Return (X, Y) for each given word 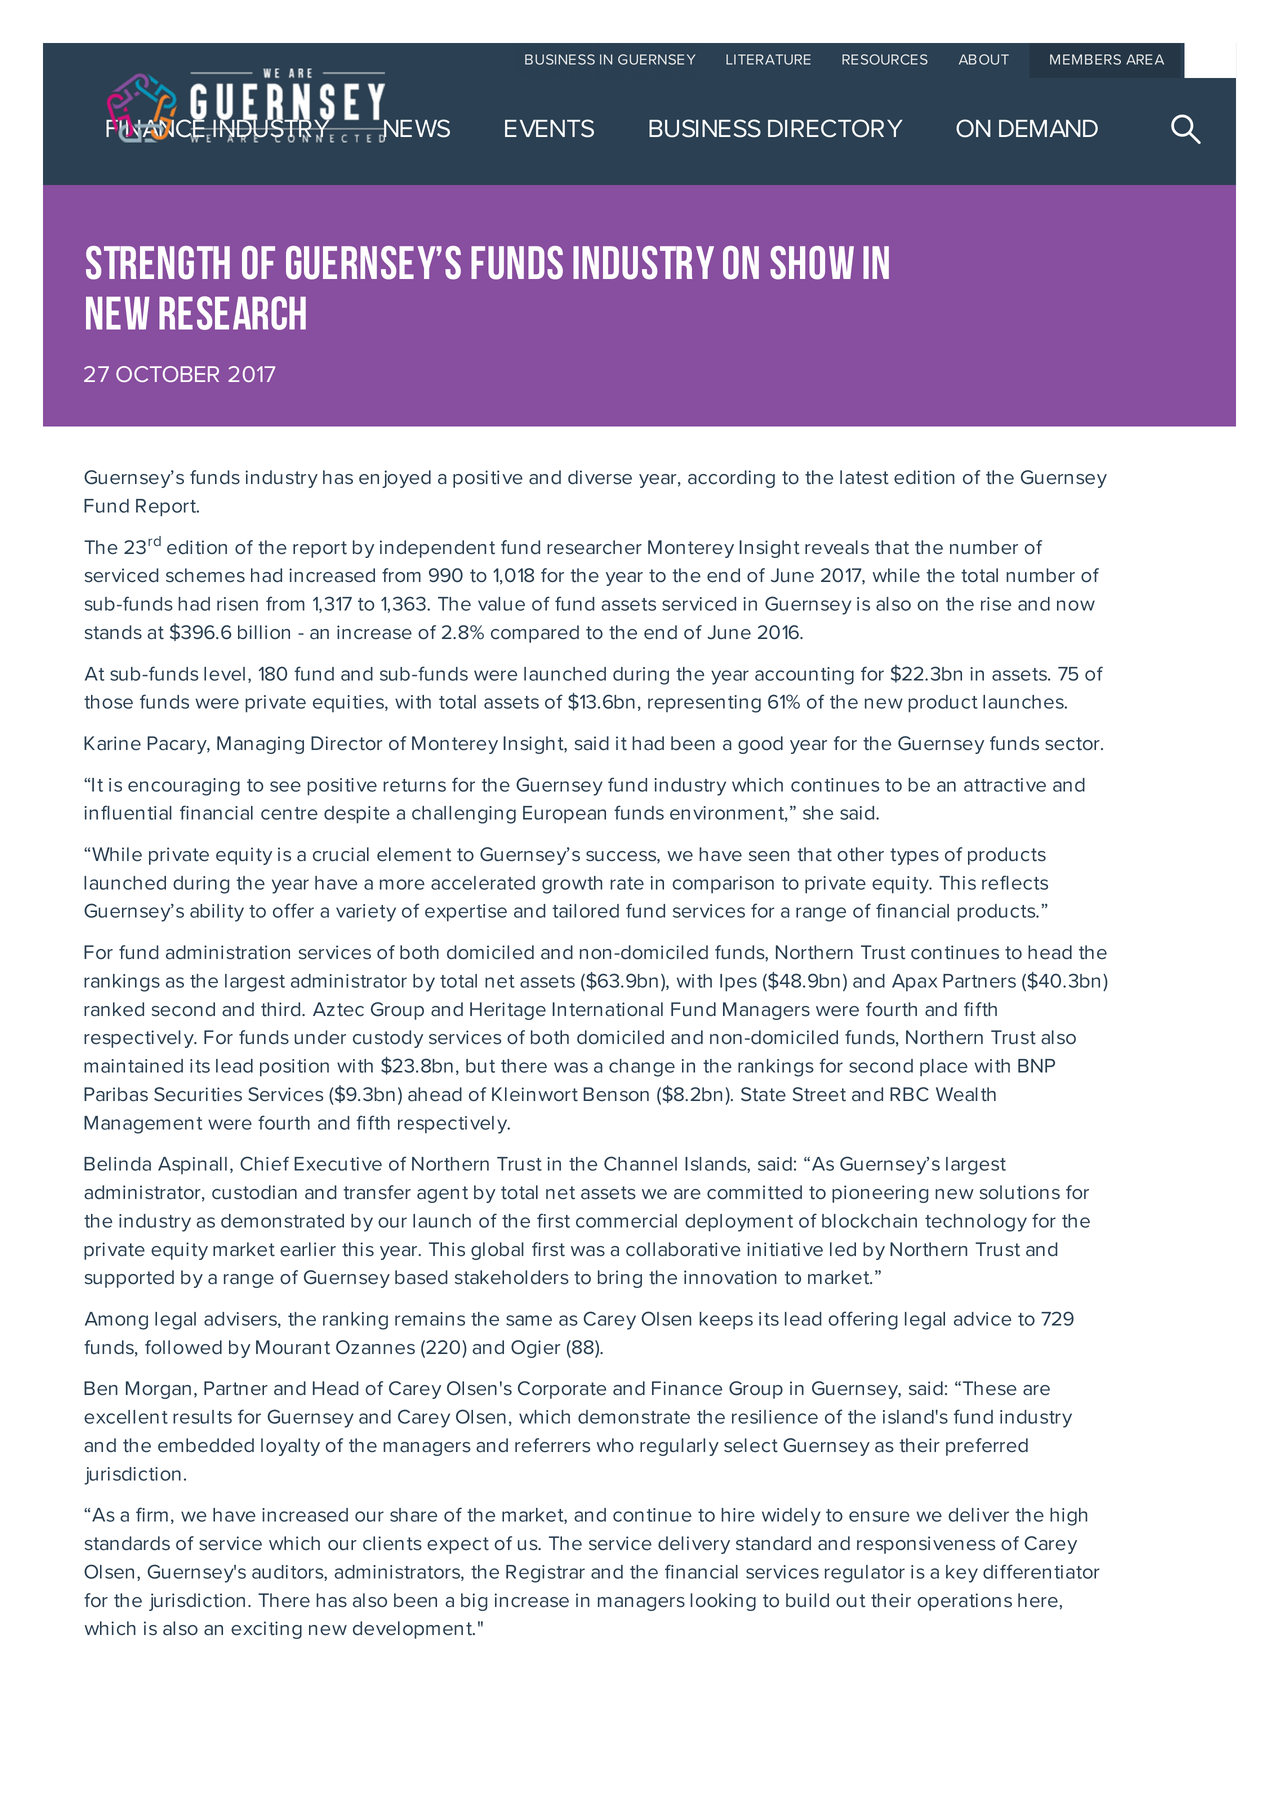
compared (535, 634)
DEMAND (1048, 128)
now (1076, 605)
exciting (266, 1630)
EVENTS (549, 128)
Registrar (545, 1574)
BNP (1036, 1066)
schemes (205, 575)
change (642, 1068)
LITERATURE (768, 59)
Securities (198, 1094)
